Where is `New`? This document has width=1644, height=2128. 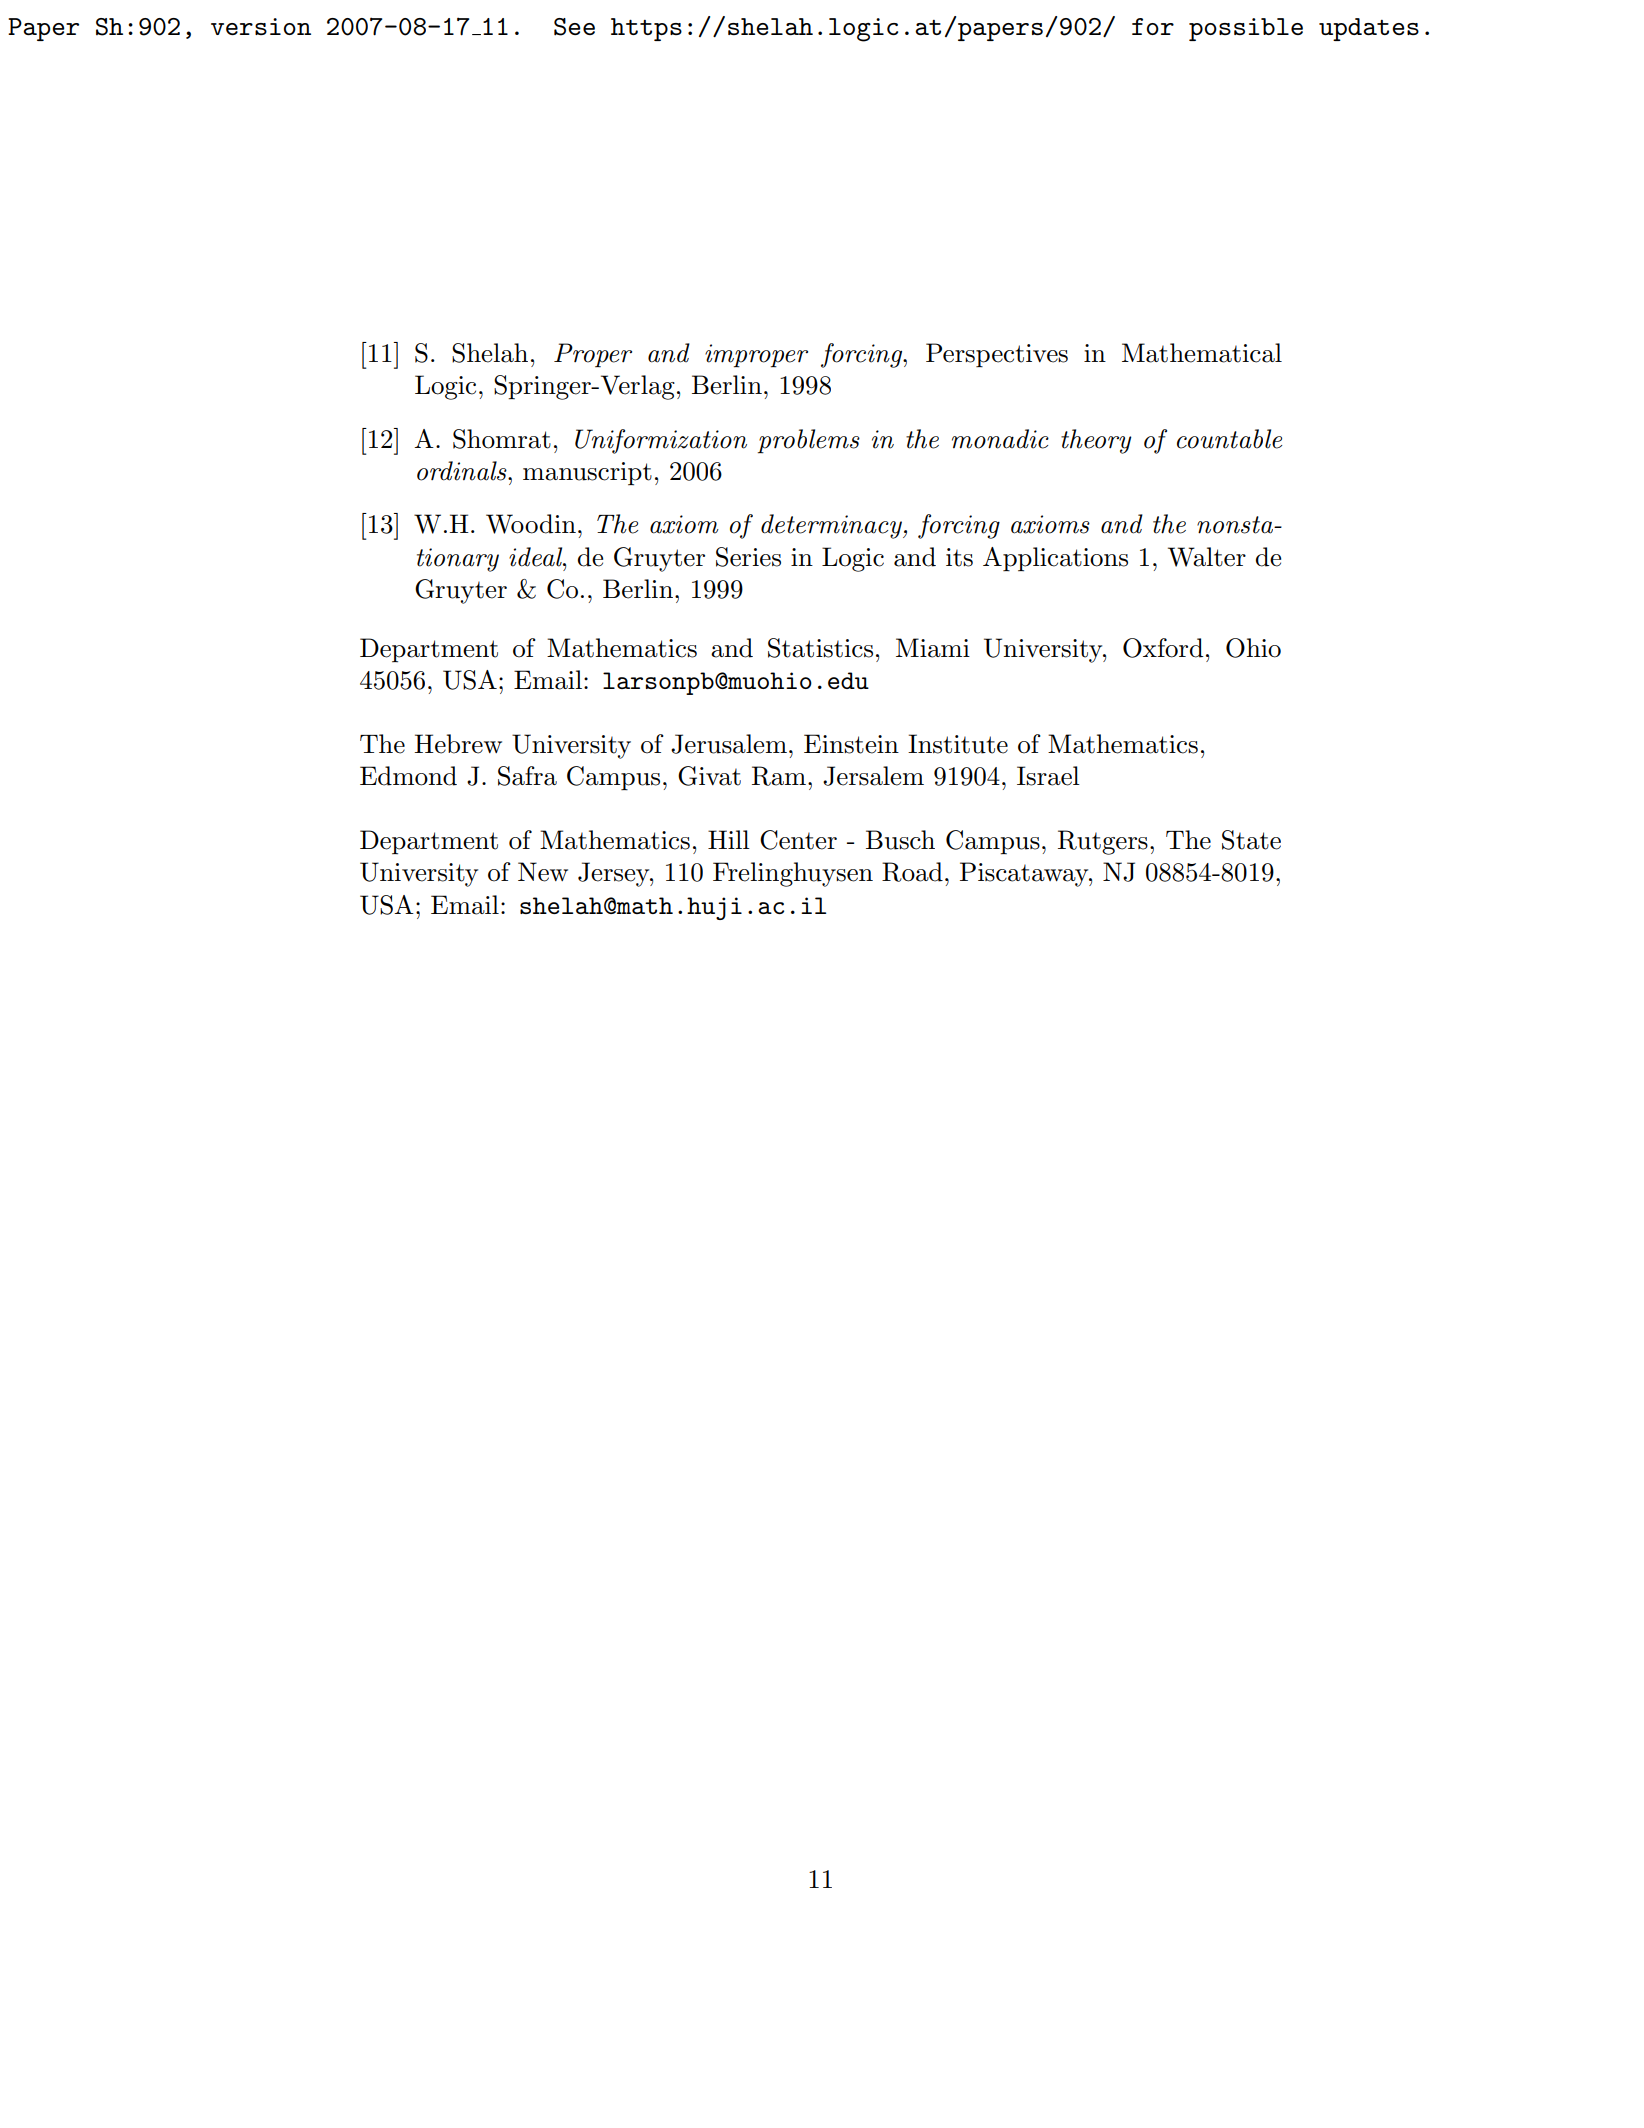
New is located at coordinates (543, 872).
